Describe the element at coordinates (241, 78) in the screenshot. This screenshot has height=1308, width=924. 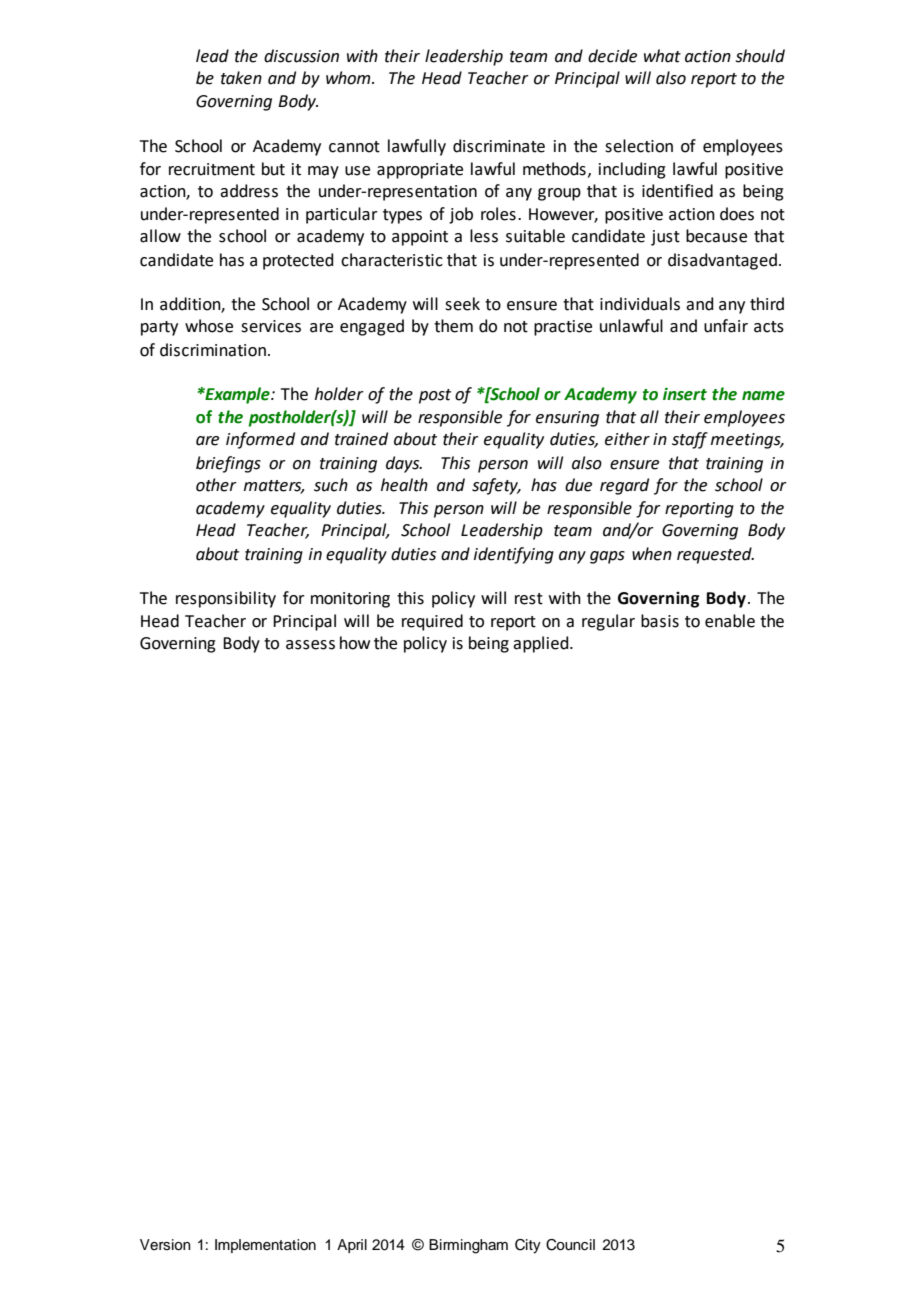
I see `taken` at that location.
